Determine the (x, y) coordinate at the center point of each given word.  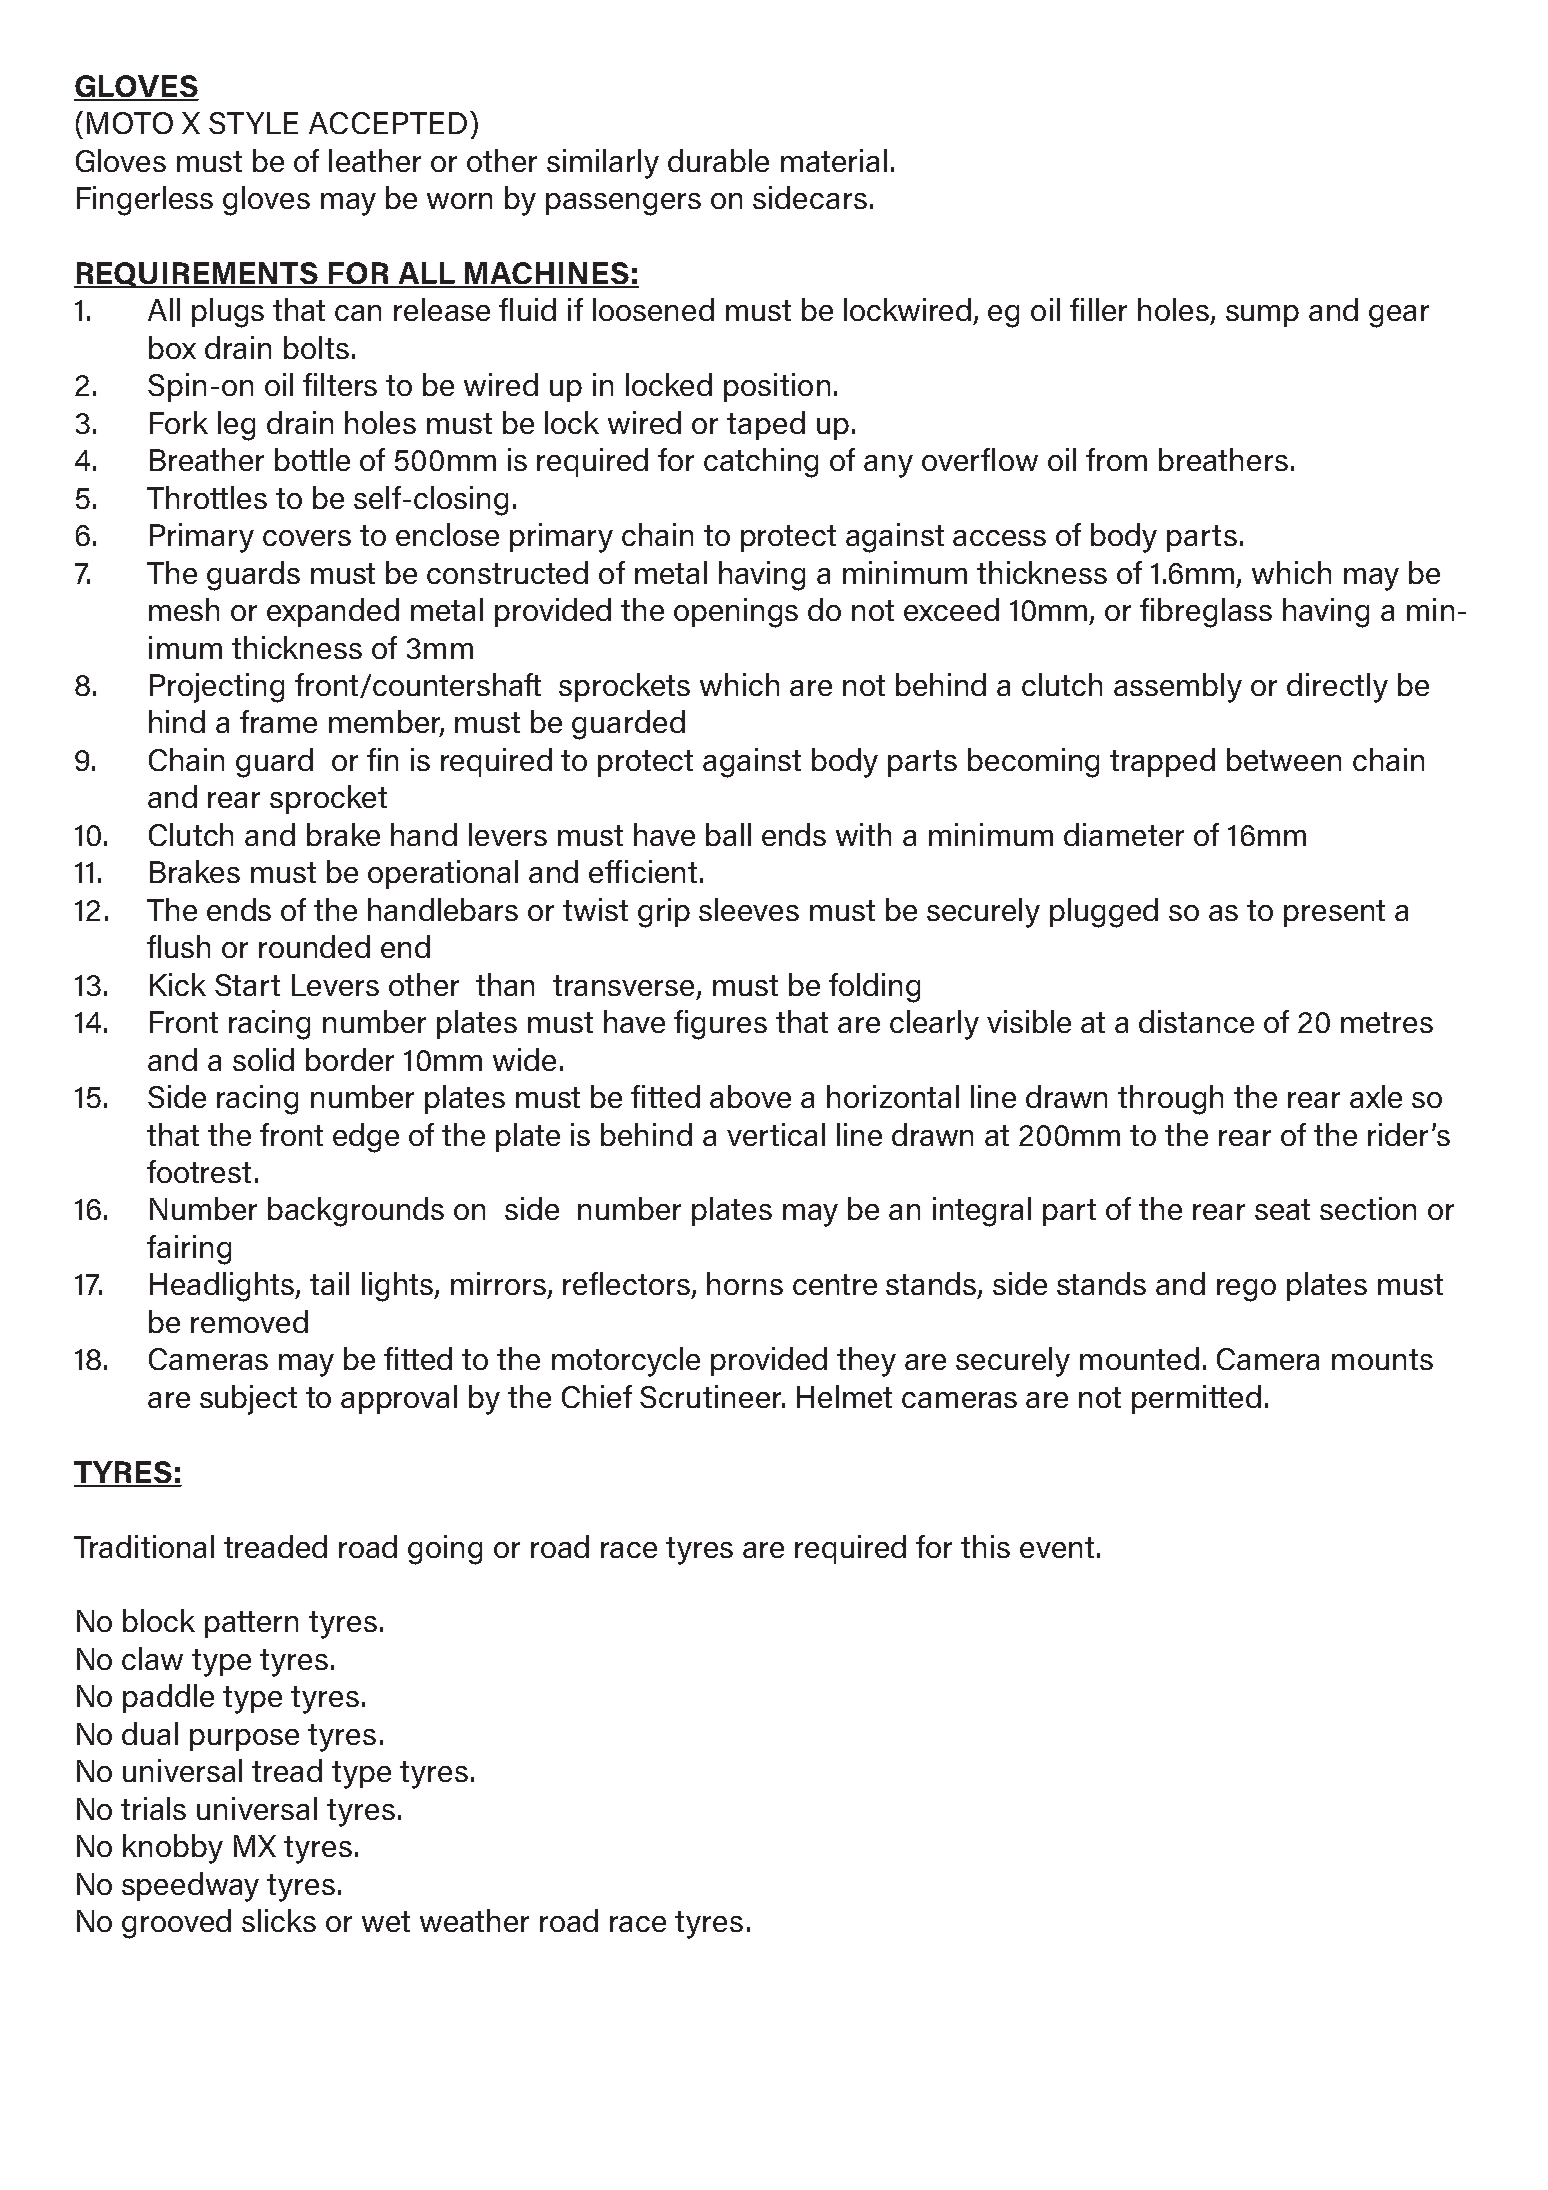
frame (278, 721)
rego (1246, 1290)
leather (375, 160)
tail (329, 1283)
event (1057, 1547)
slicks (279, 1920)
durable (718, 160)
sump (1262, 316)
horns (745, 1283)
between (1284, 759)
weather (474, 1920)
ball (728, 834)
